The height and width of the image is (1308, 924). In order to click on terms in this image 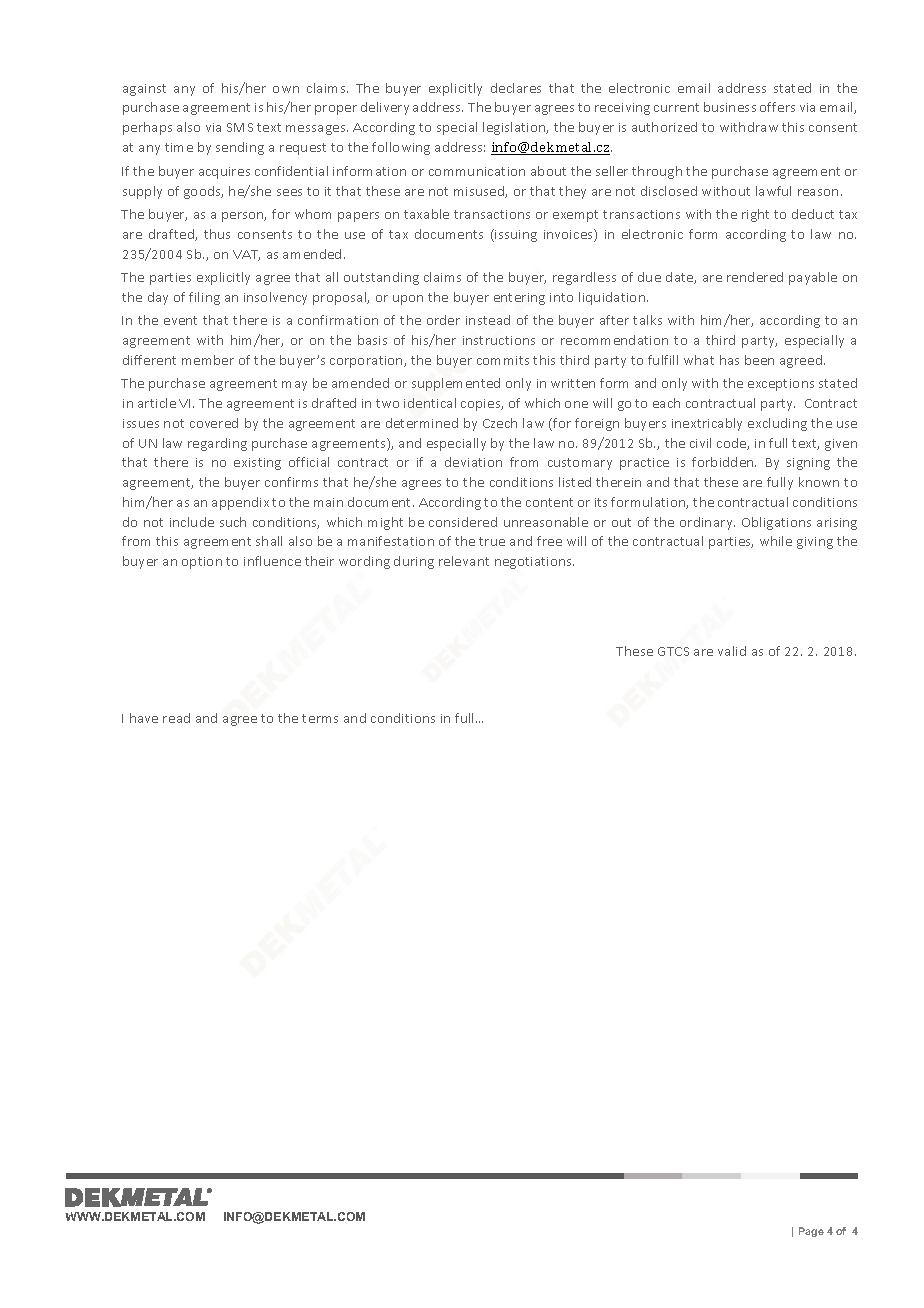, I will do `click(320, 718)`.
